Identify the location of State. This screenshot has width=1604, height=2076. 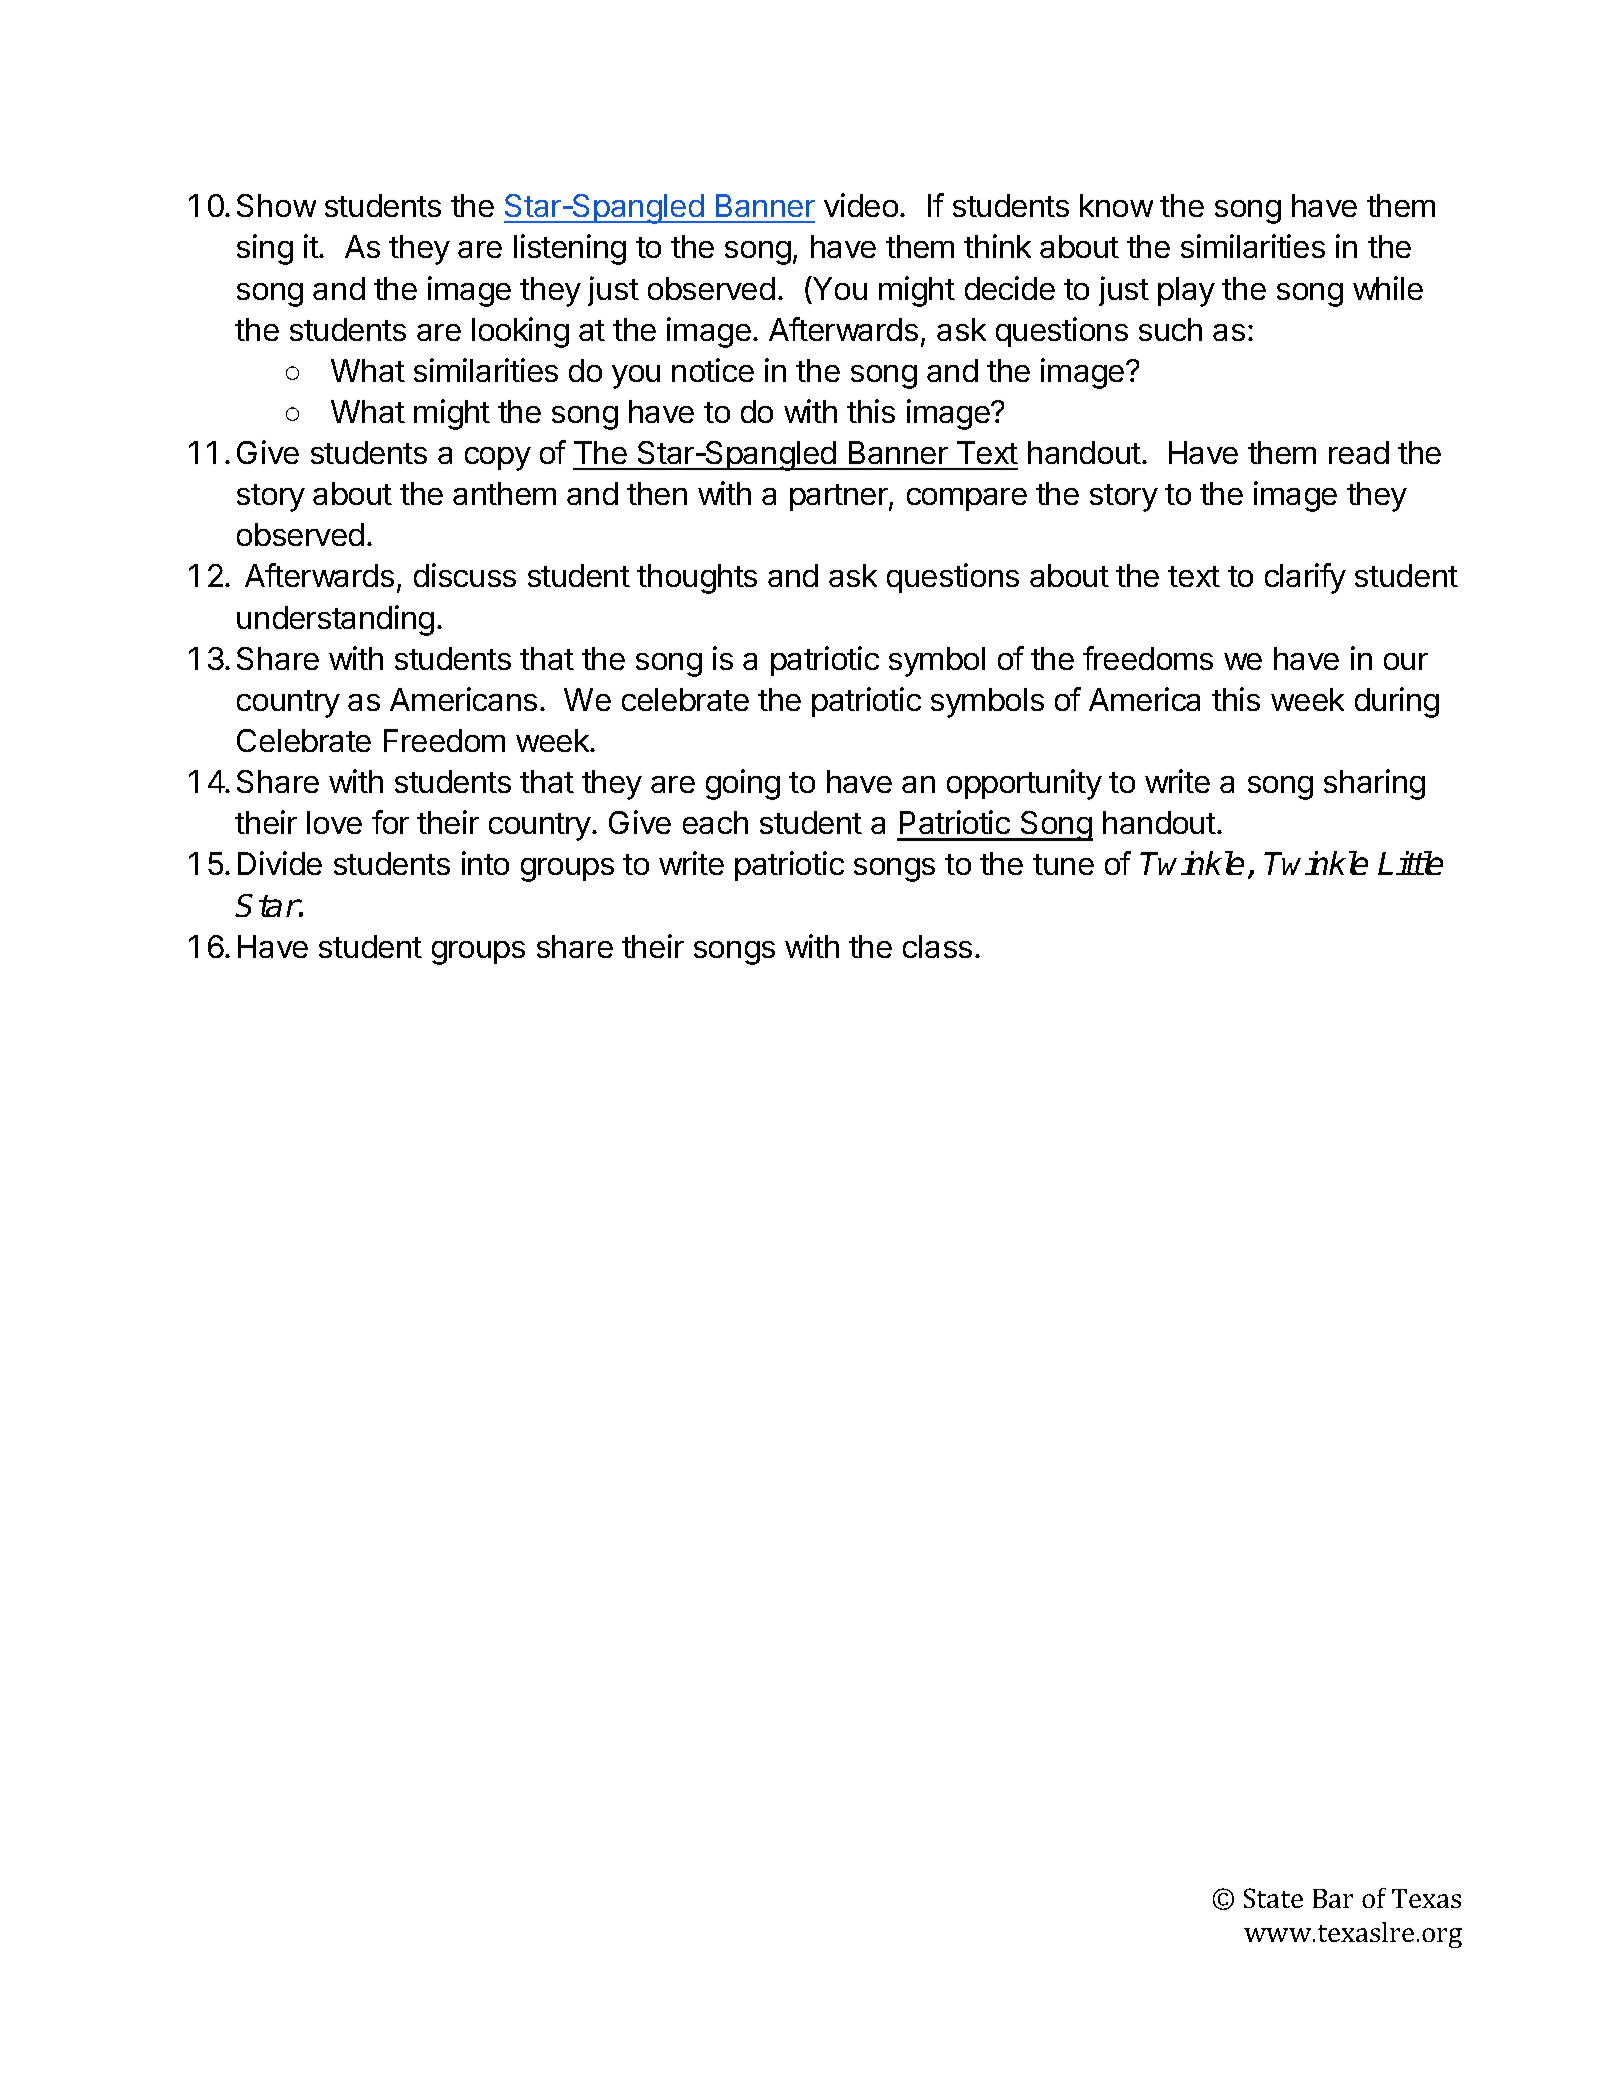
(1273, 1898).
